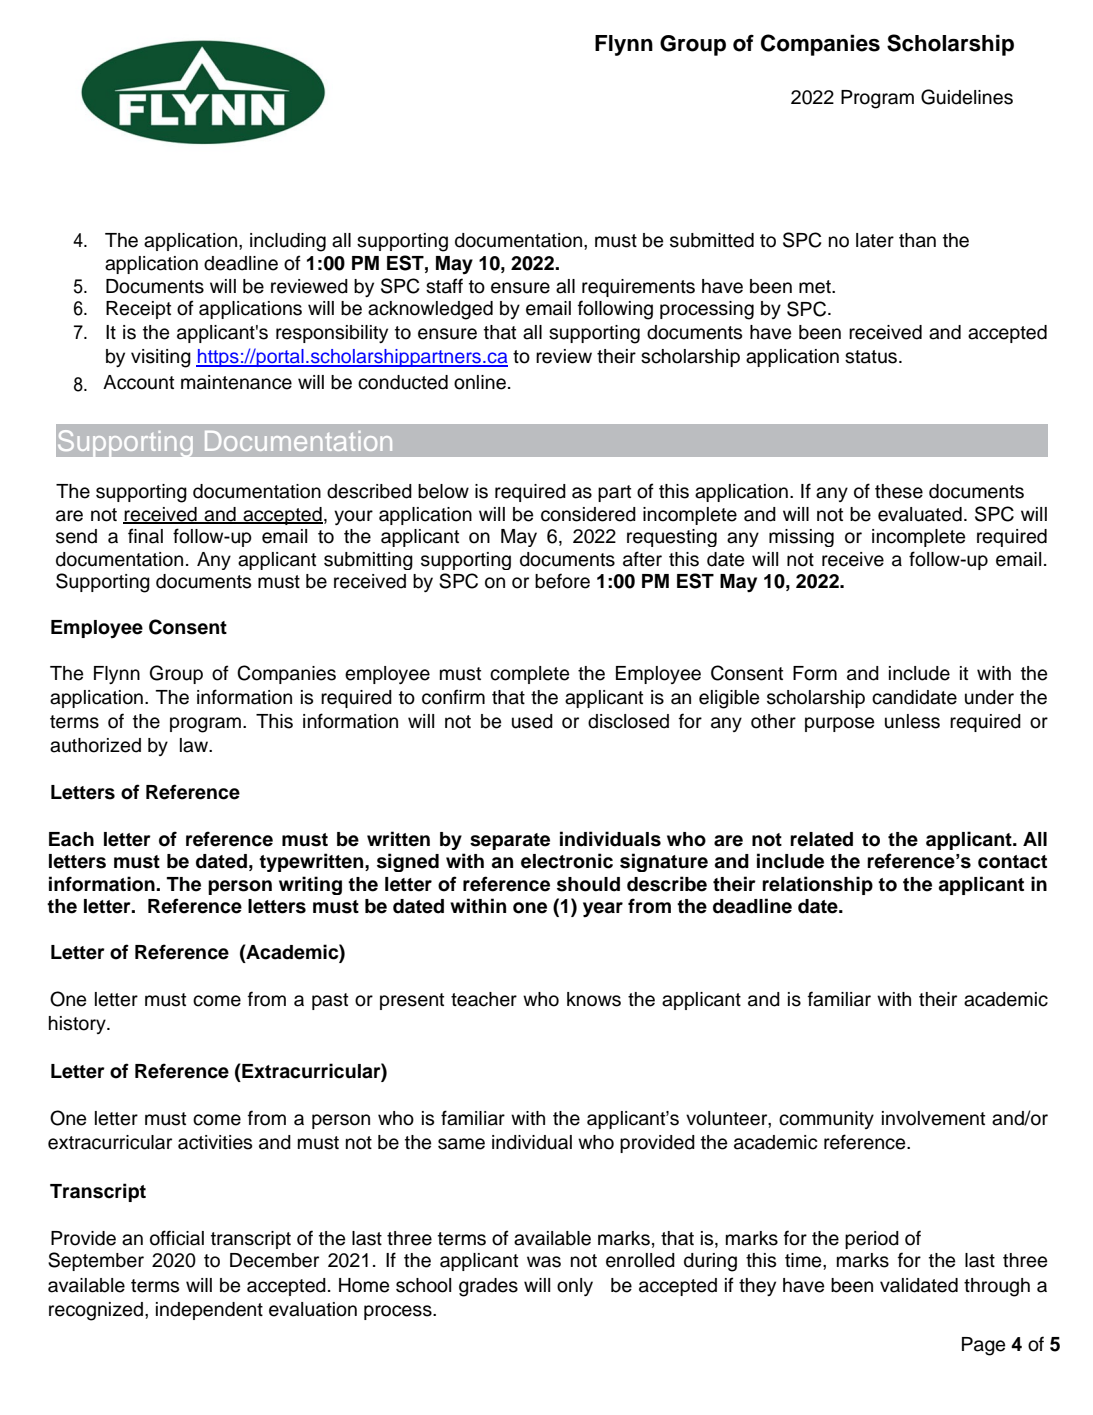 This document has width=1093, height=1415. I want to click on knows, so click(594, 999).
